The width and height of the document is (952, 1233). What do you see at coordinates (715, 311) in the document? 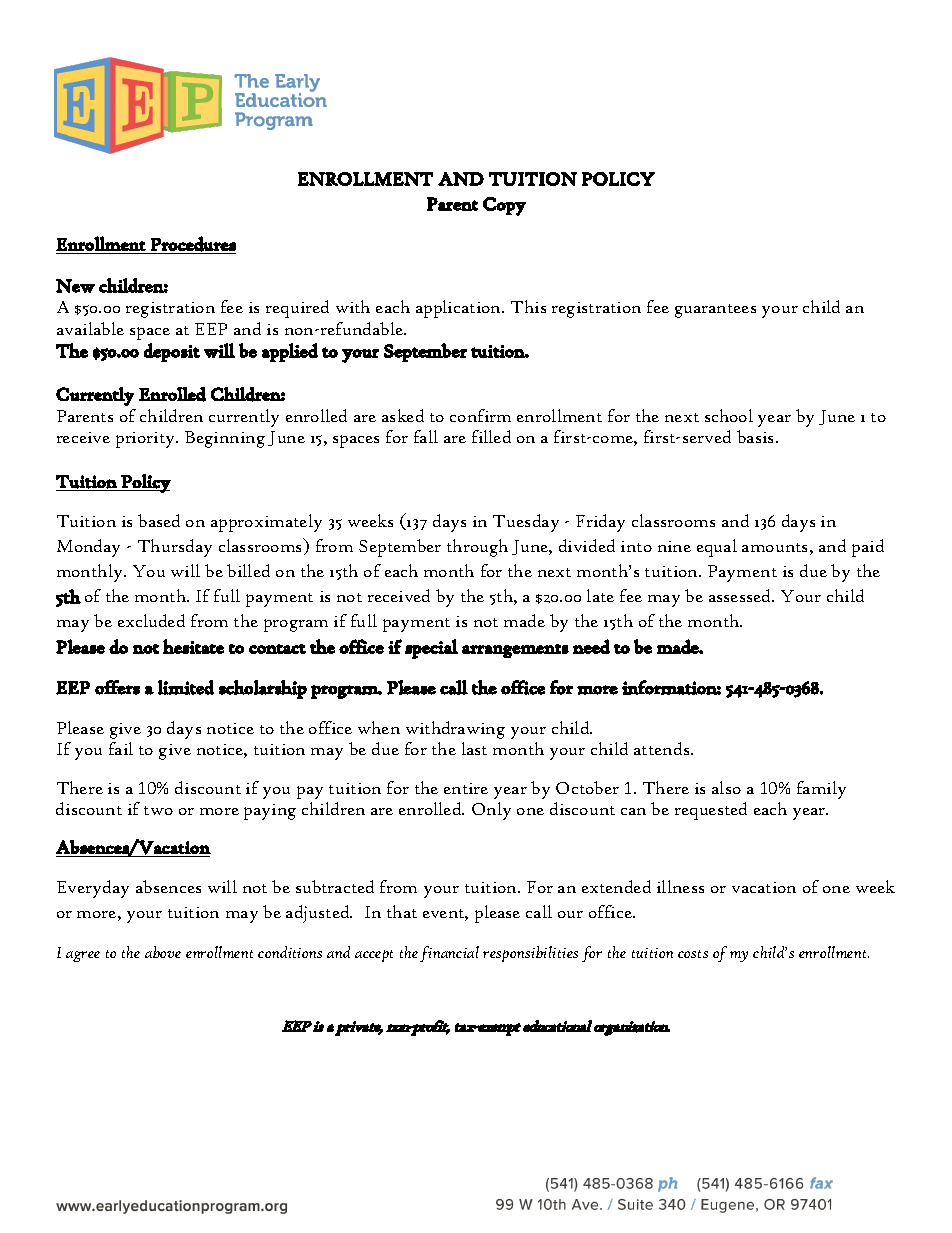
I see `guarantees` at bounding box center [715, 311].
